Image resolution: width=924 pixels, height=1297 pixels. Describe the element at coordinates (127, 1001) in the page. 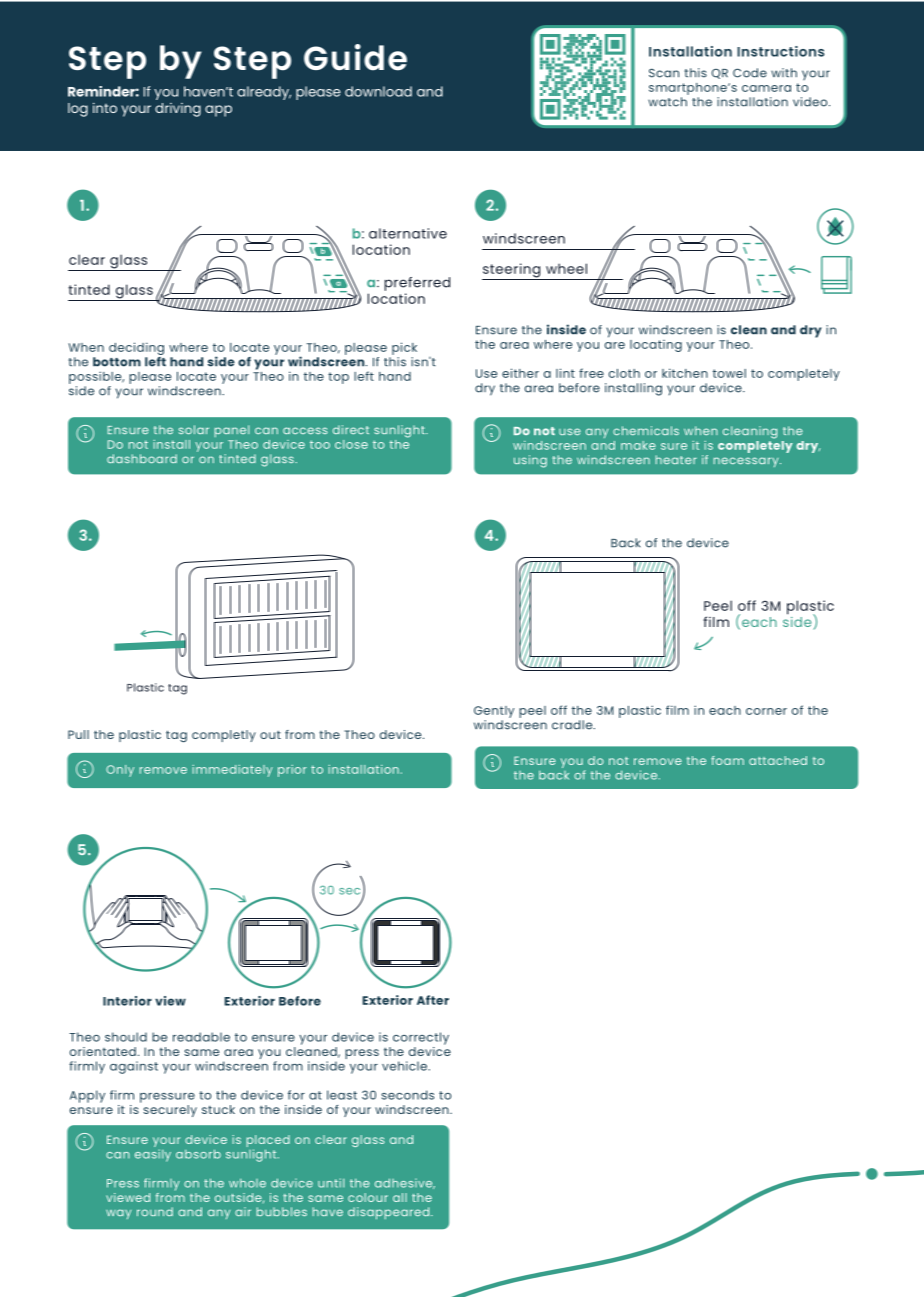

I see `Interior` at that location.
